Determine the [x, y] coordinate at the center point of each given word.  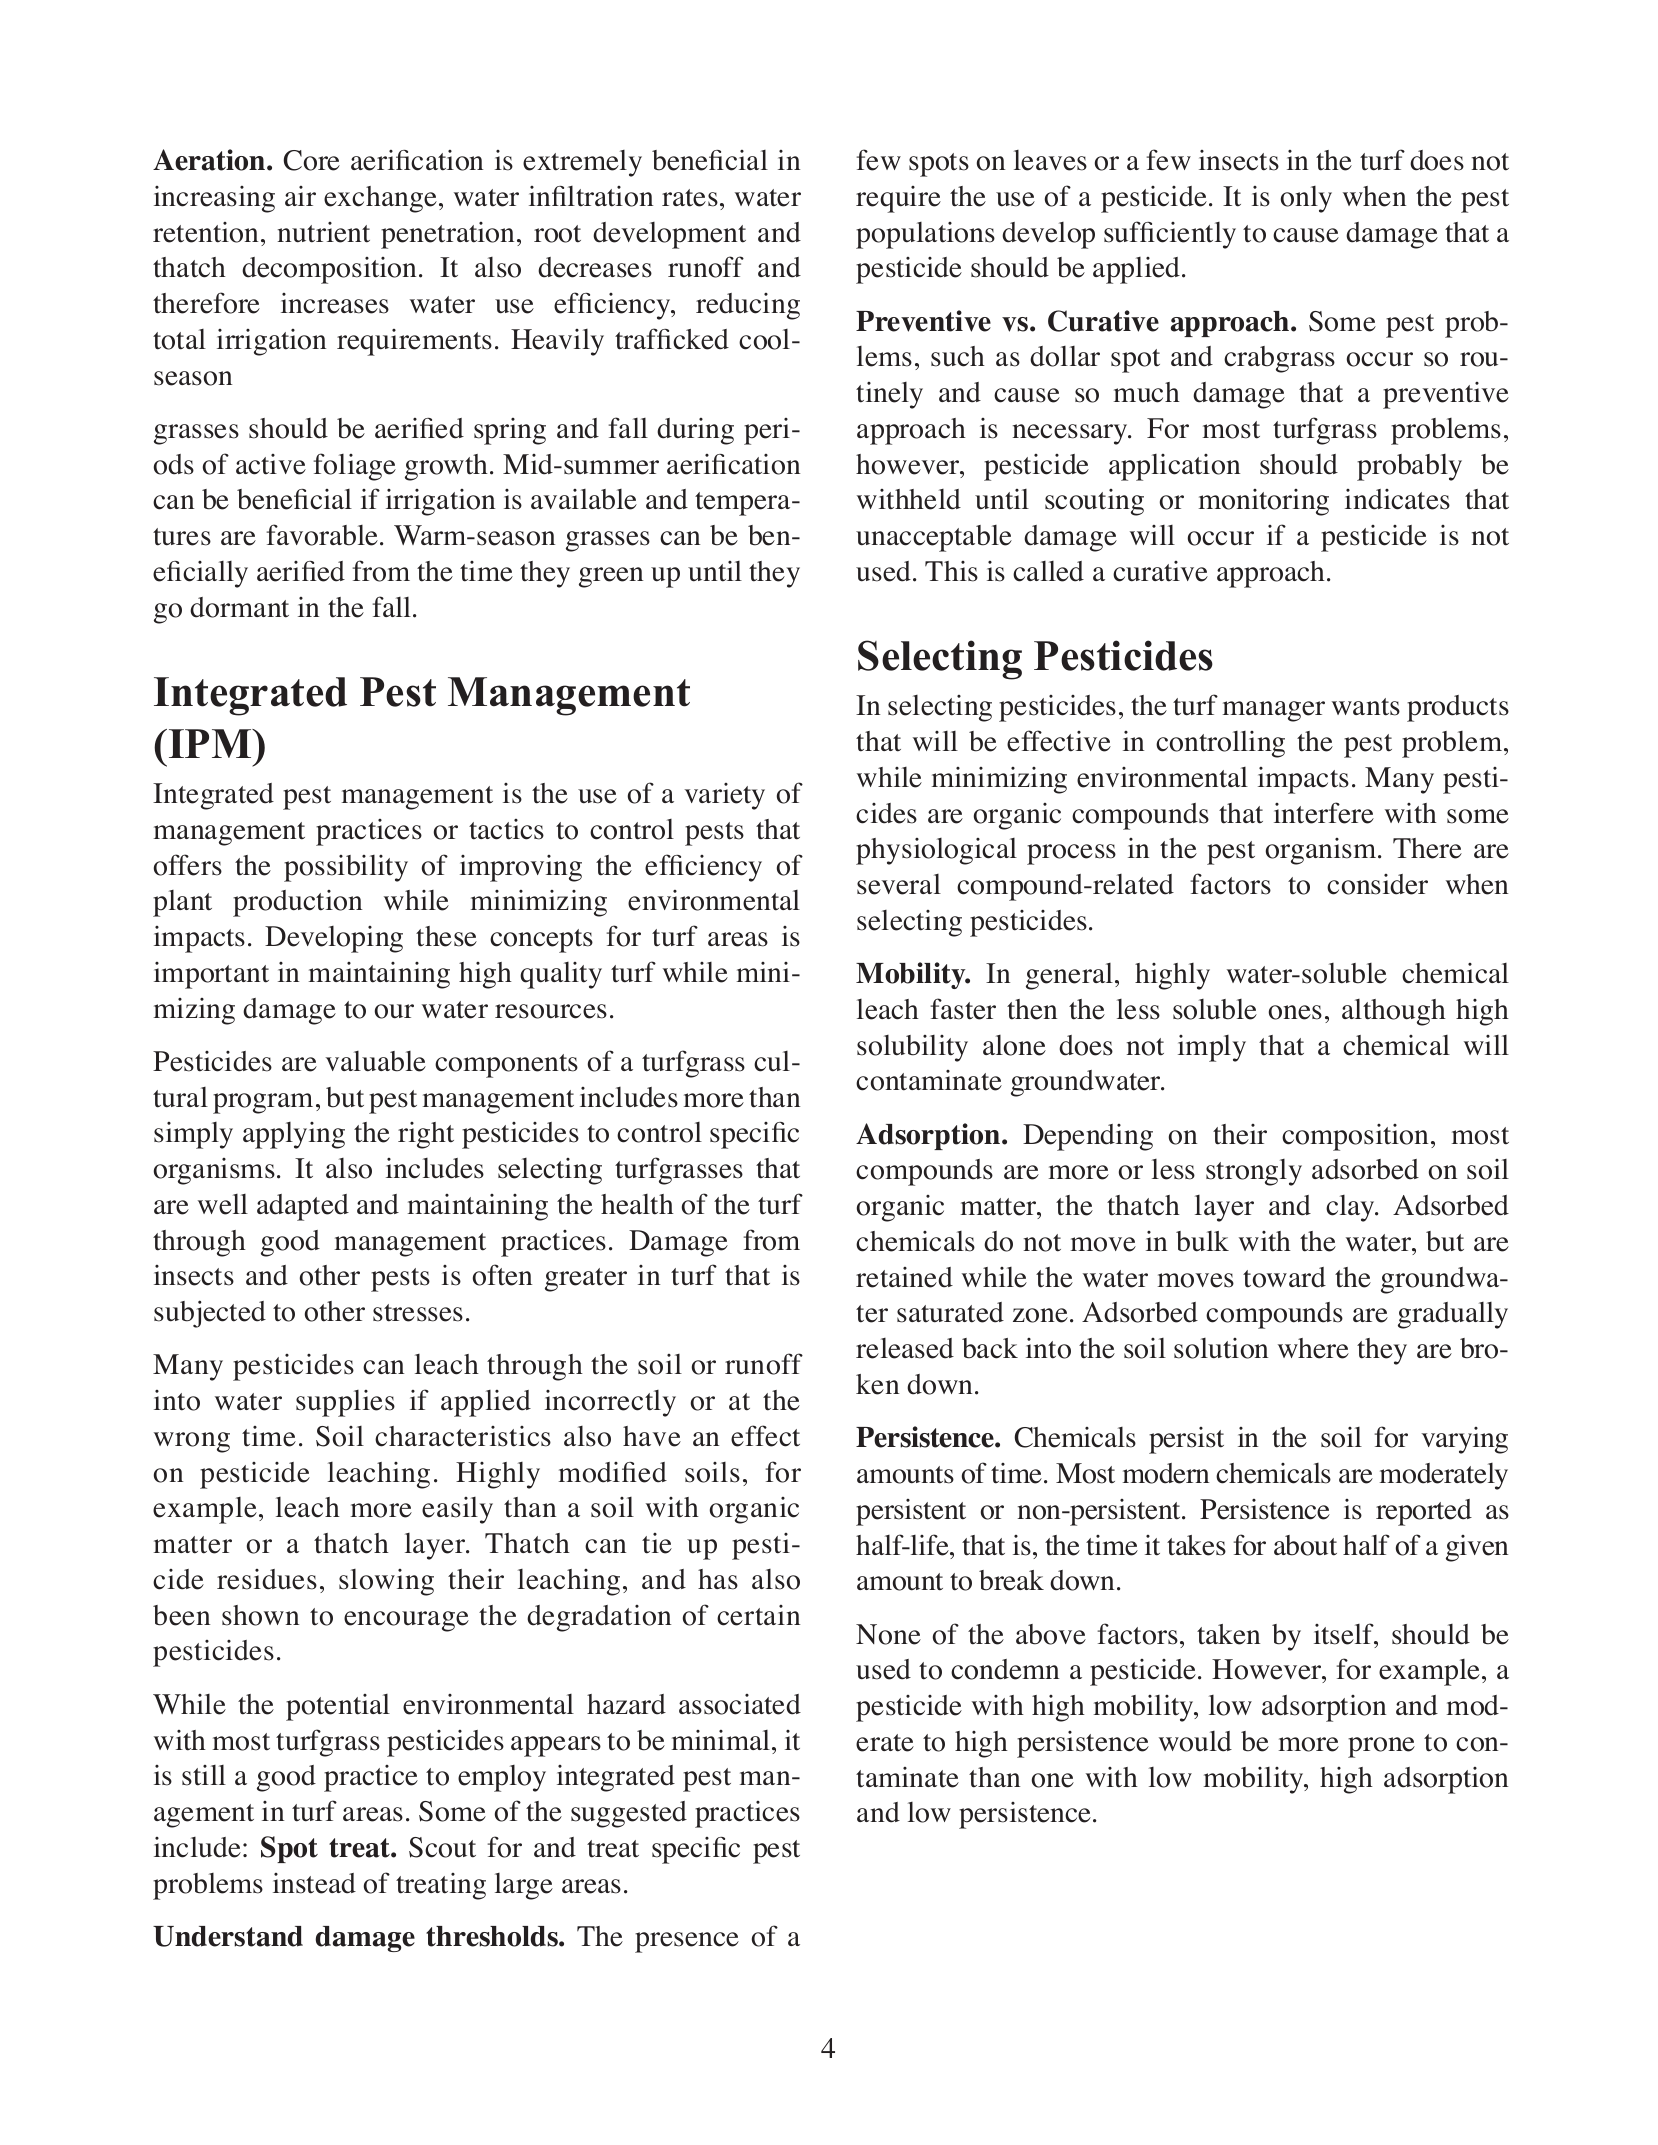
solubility [912, 1048]
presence [687, 1942]
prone [1381, 1747]
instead [314, 1883]
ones [1295, 1012]
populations [925, 235]
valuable [375, 1061]
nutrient [324, 232]
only [1306, 199]
